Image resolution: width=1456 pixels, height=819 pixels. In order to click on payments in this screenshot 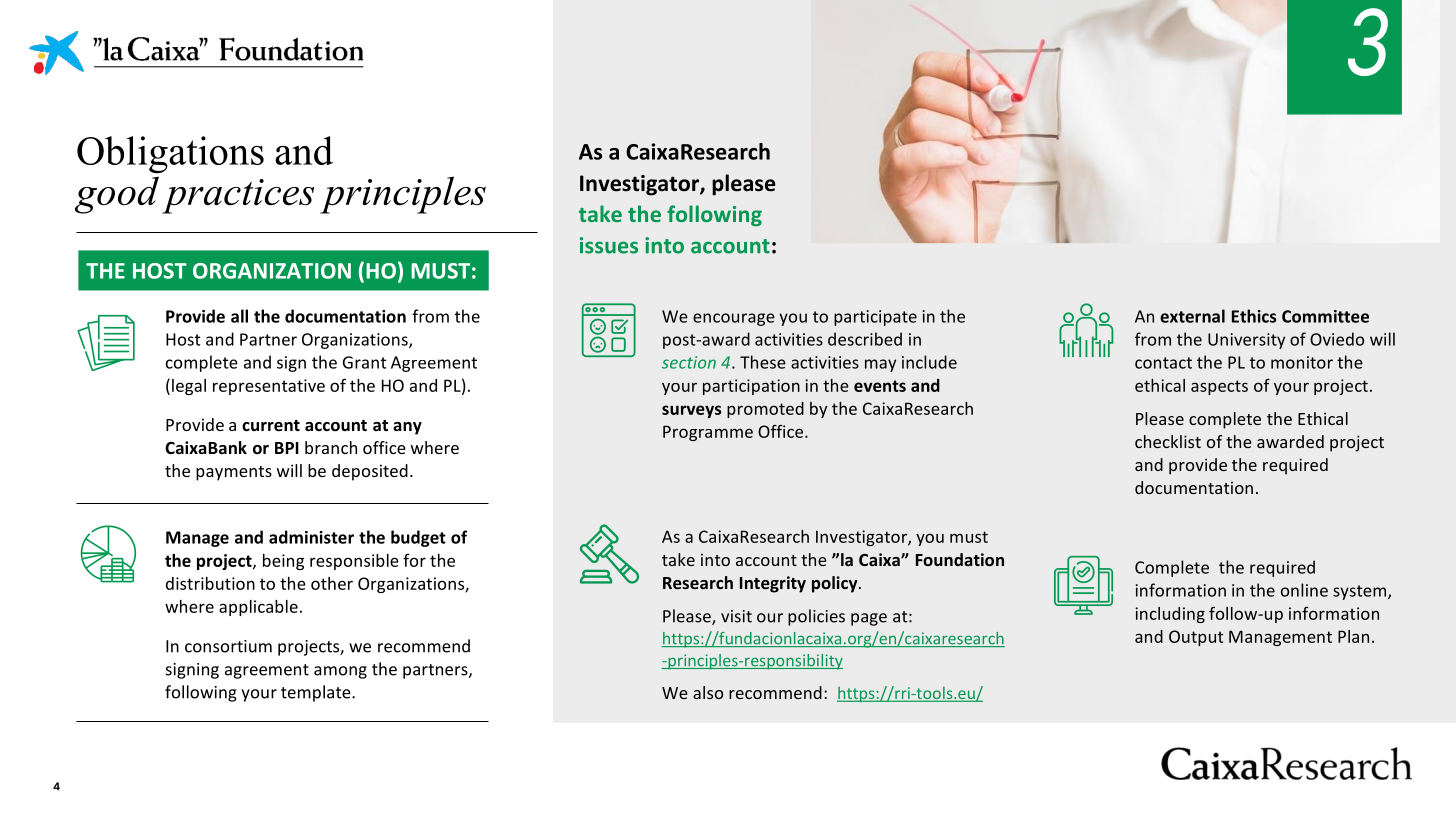, I will do `click(234, 473)`.
